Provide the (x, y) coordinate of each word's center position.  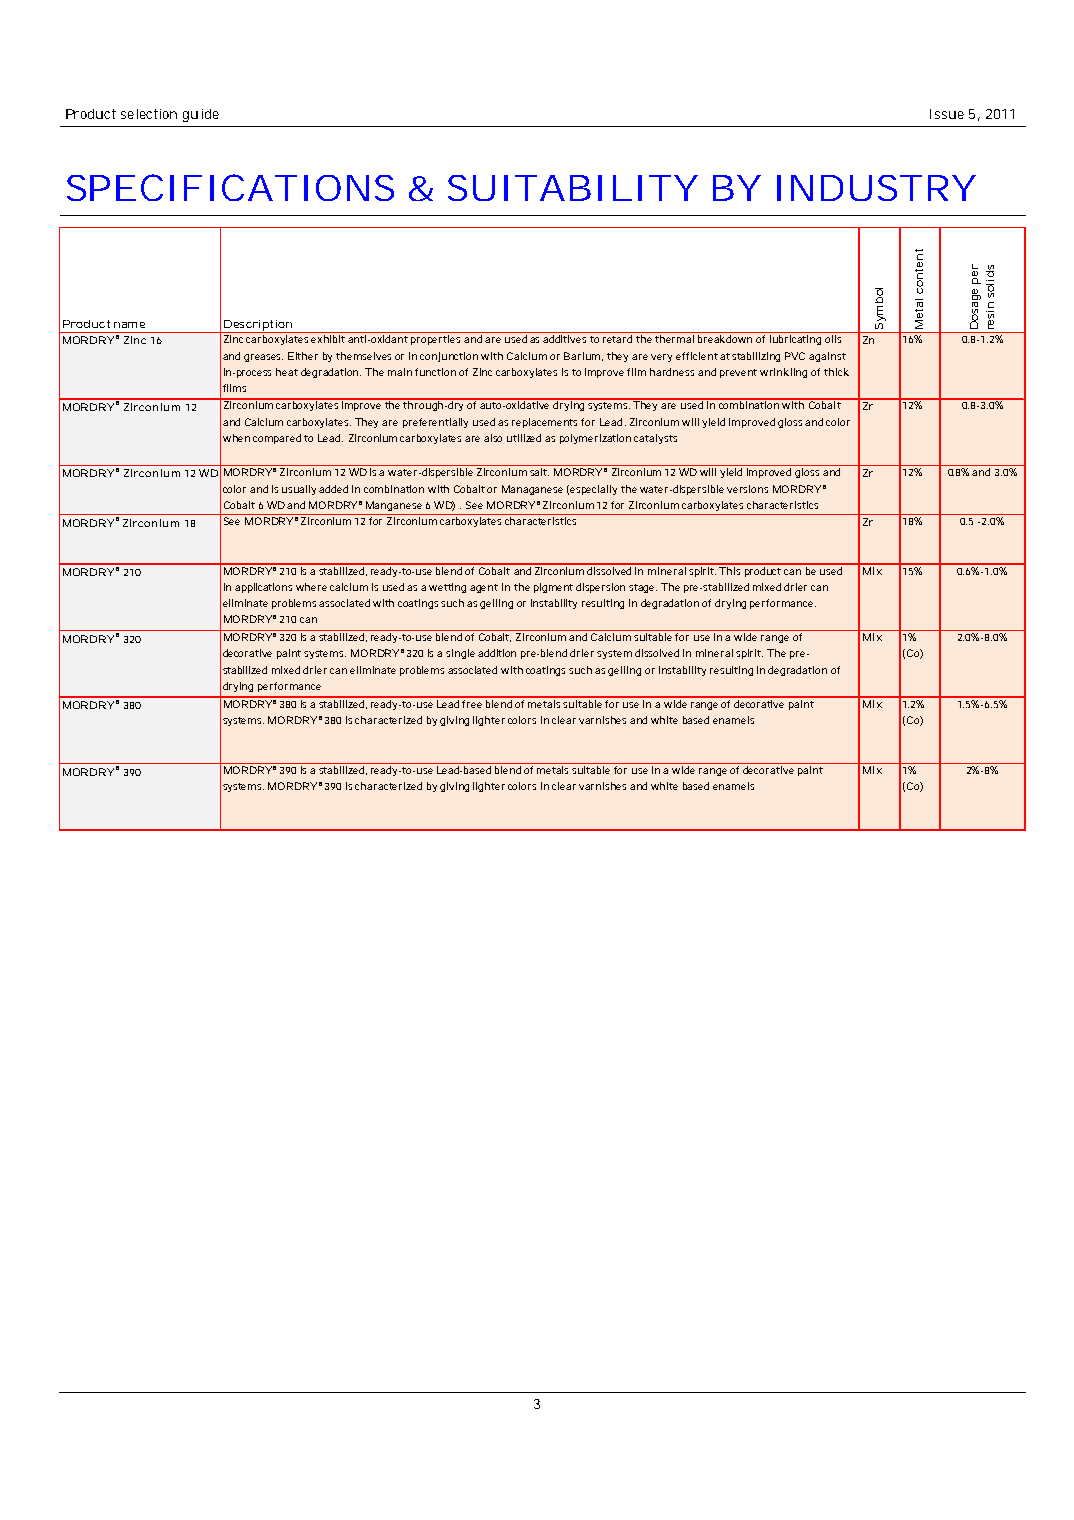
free (473, 702)
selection (149, 114)
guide (201, 115)
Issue (947, 114)
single (460, 654)
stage (643, 588)
